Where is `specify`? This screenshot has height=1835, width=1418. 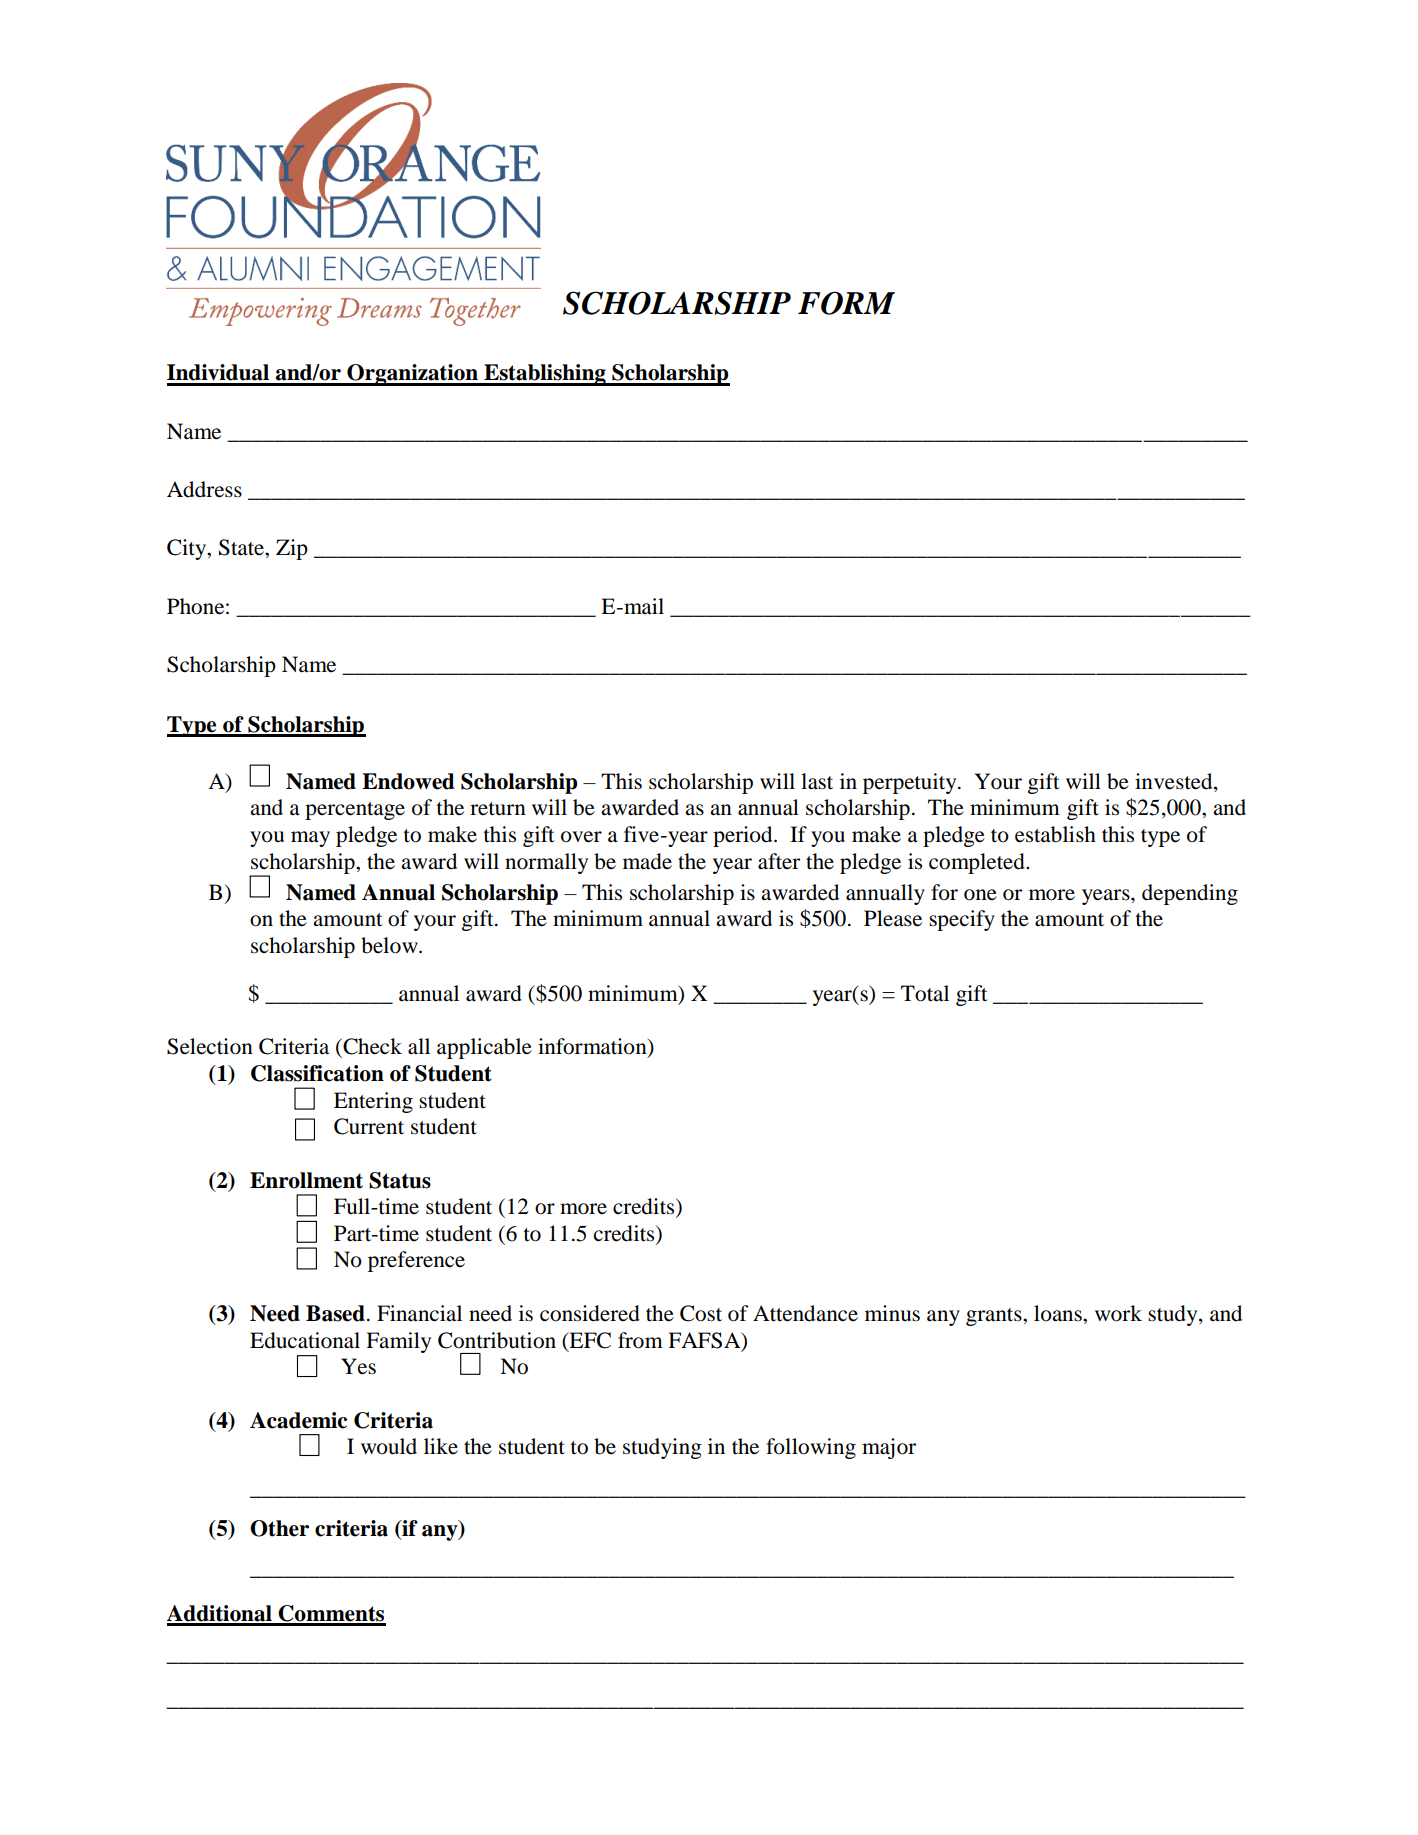
specify is located at coordinates (962, 920).
